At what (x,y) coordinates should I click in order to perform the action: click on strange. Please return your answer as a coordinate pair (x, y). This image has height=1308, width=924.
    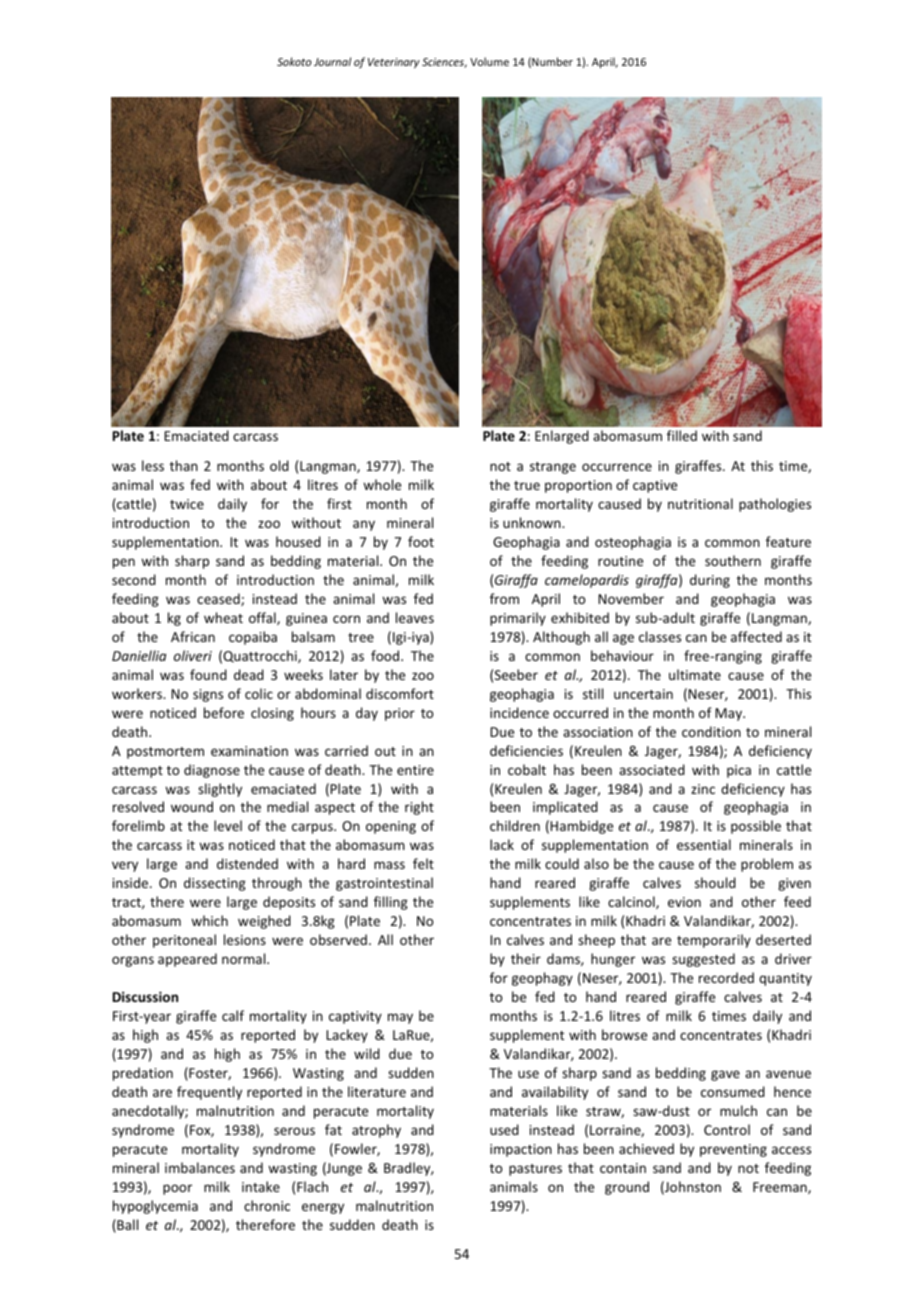
    Looking at the image, I should click on (553, 468).
